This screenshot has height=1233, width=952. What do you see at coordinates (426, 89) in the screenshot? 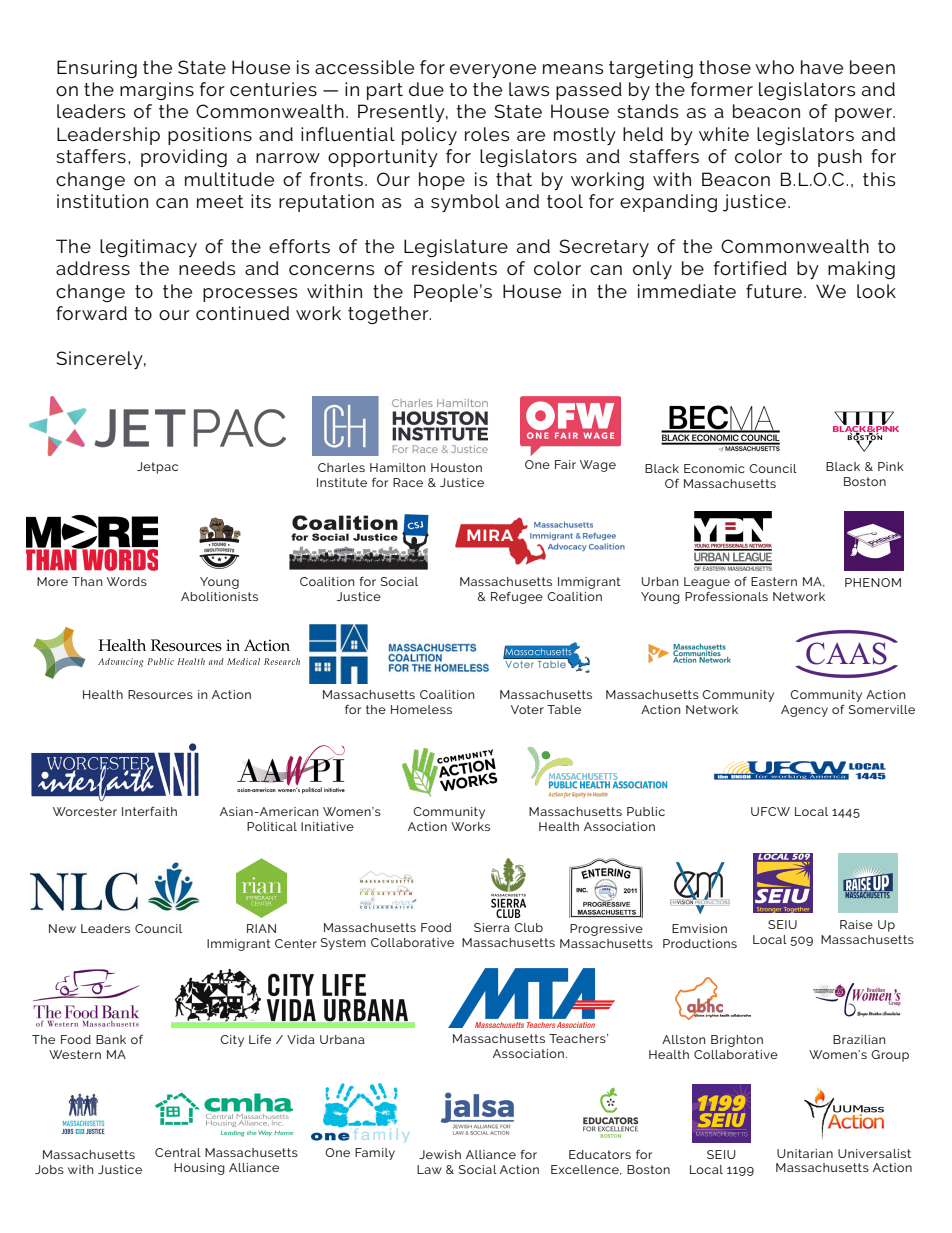
I see `due` at bounding box center [426, 89].
